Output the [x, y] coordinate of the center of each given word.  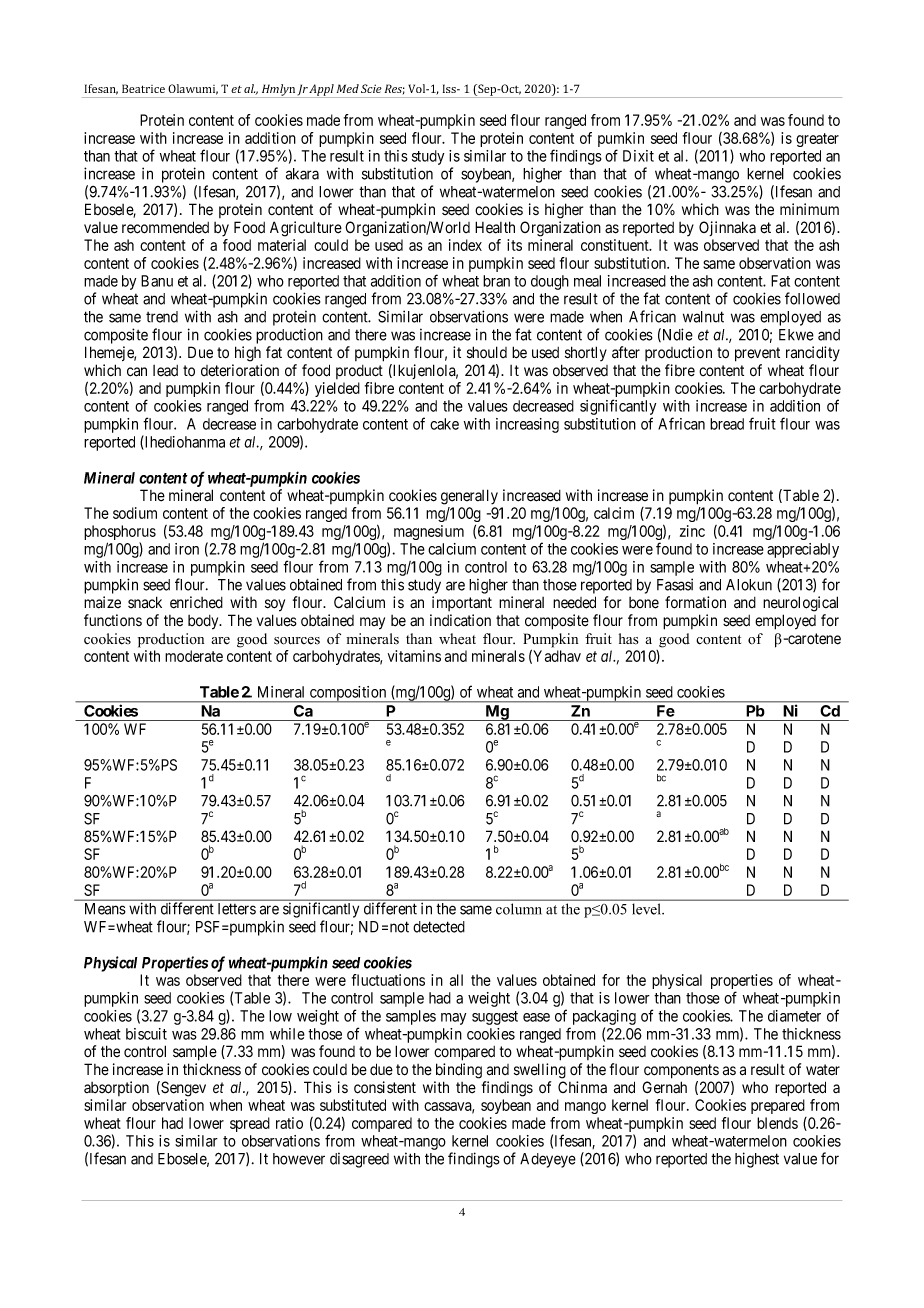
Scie [371, 88]
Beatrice [143, 88]
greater [817, 140]
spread [250, 1124]
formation [695, 602]
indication [460, 620]
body [204, 622]
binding [459, 1071]
